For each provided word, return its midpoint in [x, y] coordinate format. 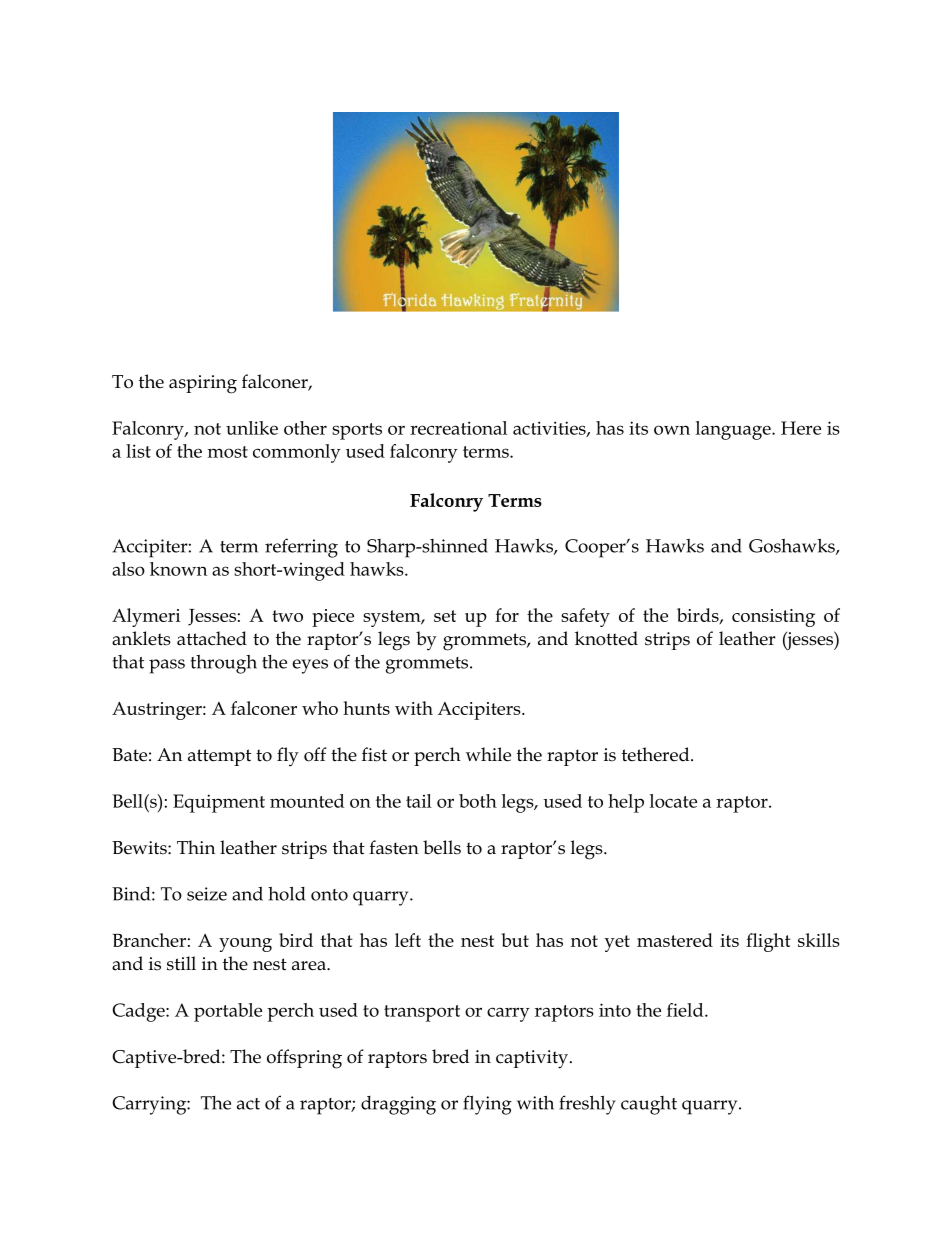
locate [673, 801]
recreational [458, 428]
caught [649, 1105]
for [507, 615]
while [488, 754]
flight [768, 942]
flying [487, 1105]
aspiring [203, 384]
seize [207, 894]
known [178, 569]
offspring [304, 1059]
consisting [773, 618]
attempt [219, 757]
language [734, 430]
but [515, 940]
